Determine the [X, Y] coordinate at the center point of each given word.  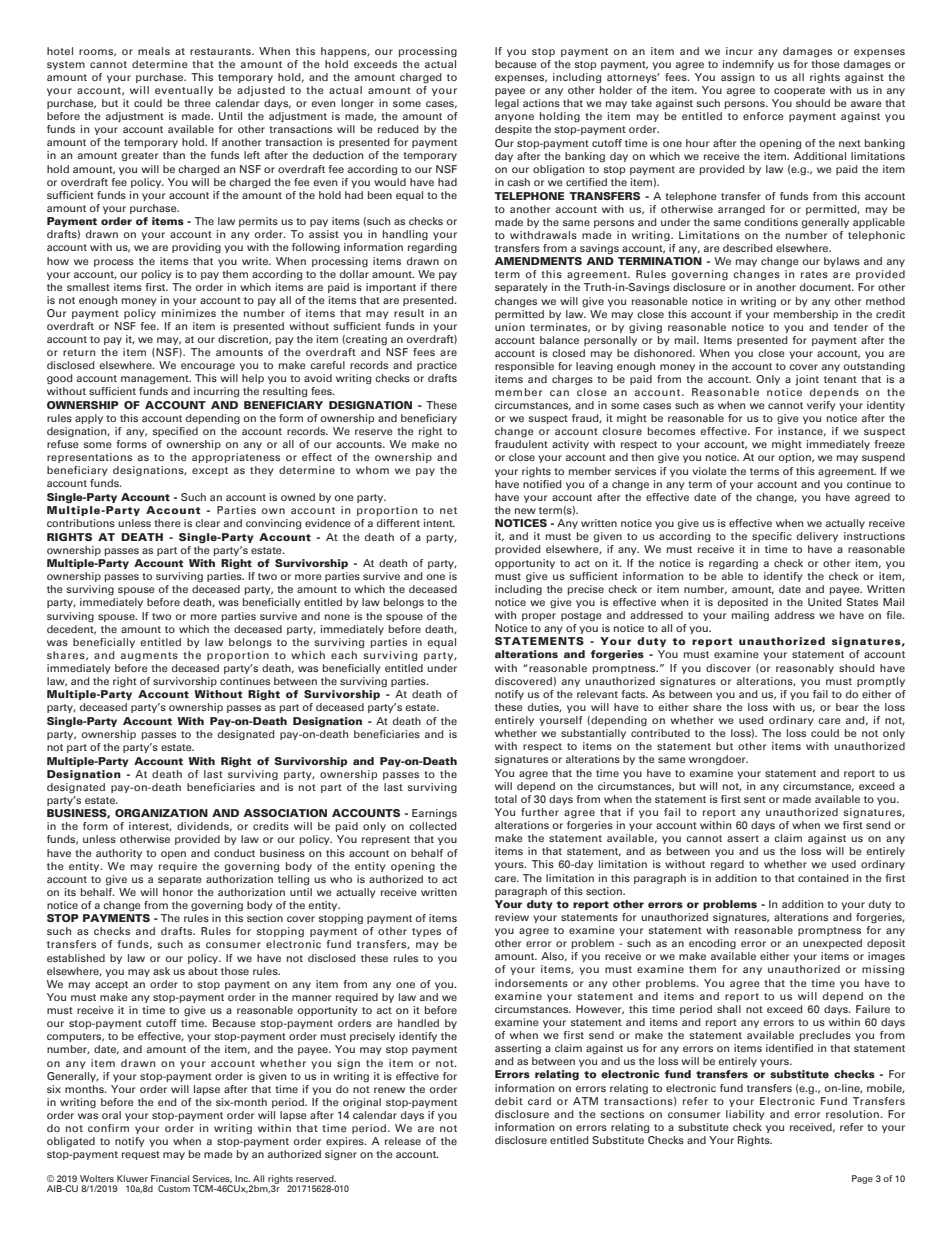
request [141, 1155]
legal [507, 104]
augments [149, 657]
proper [539, 617]
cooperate [799, 91]
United [825, 602]
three [197, 103]
